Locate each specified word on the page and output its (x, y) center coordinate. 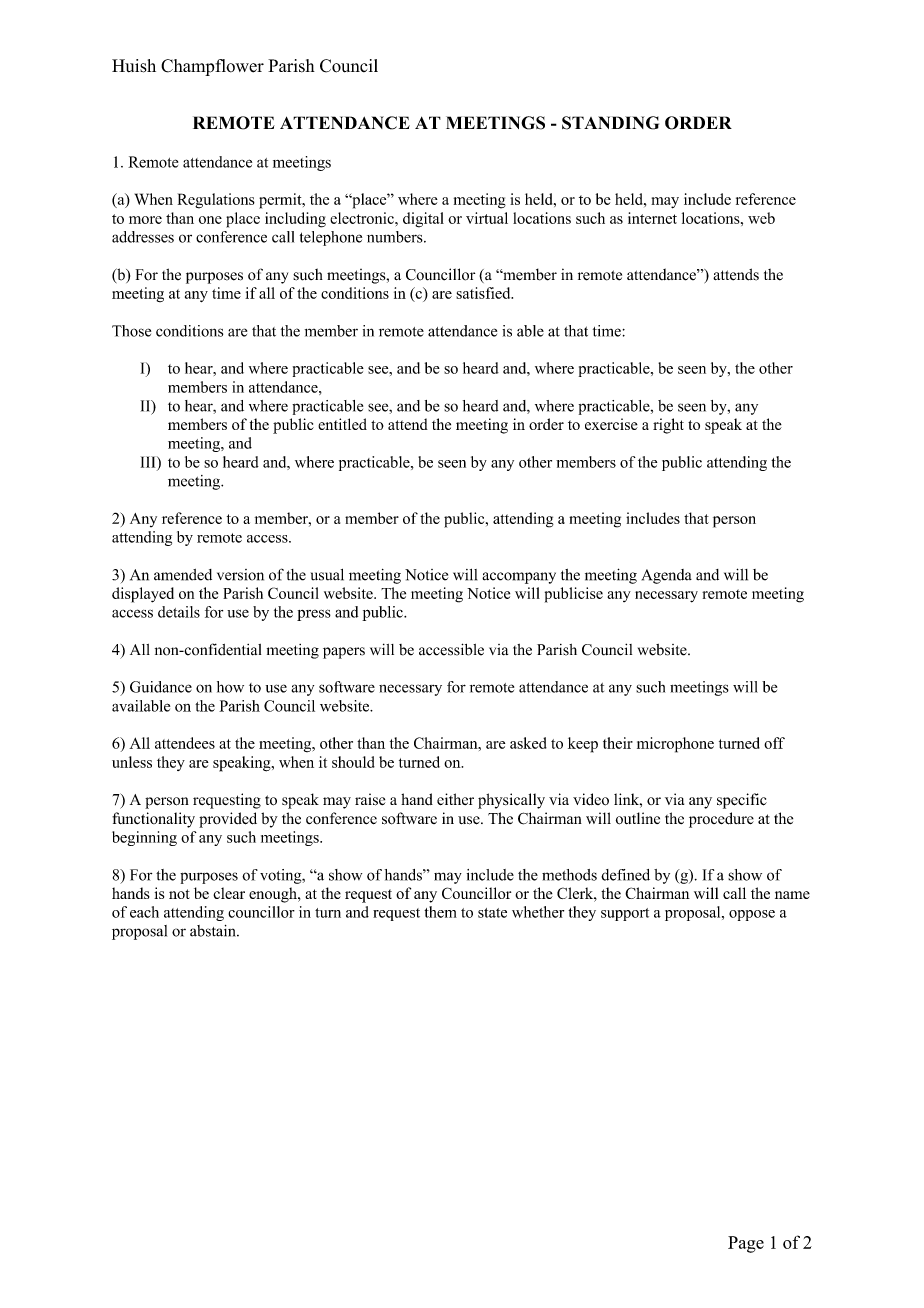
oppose (752, 915)
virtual (487, 218)
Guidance (161, 687)
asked (528, 743)
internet (652, 218)
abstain (214, 931)
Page (746, 1244)
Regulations (216, 201)
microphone (675, 745)
